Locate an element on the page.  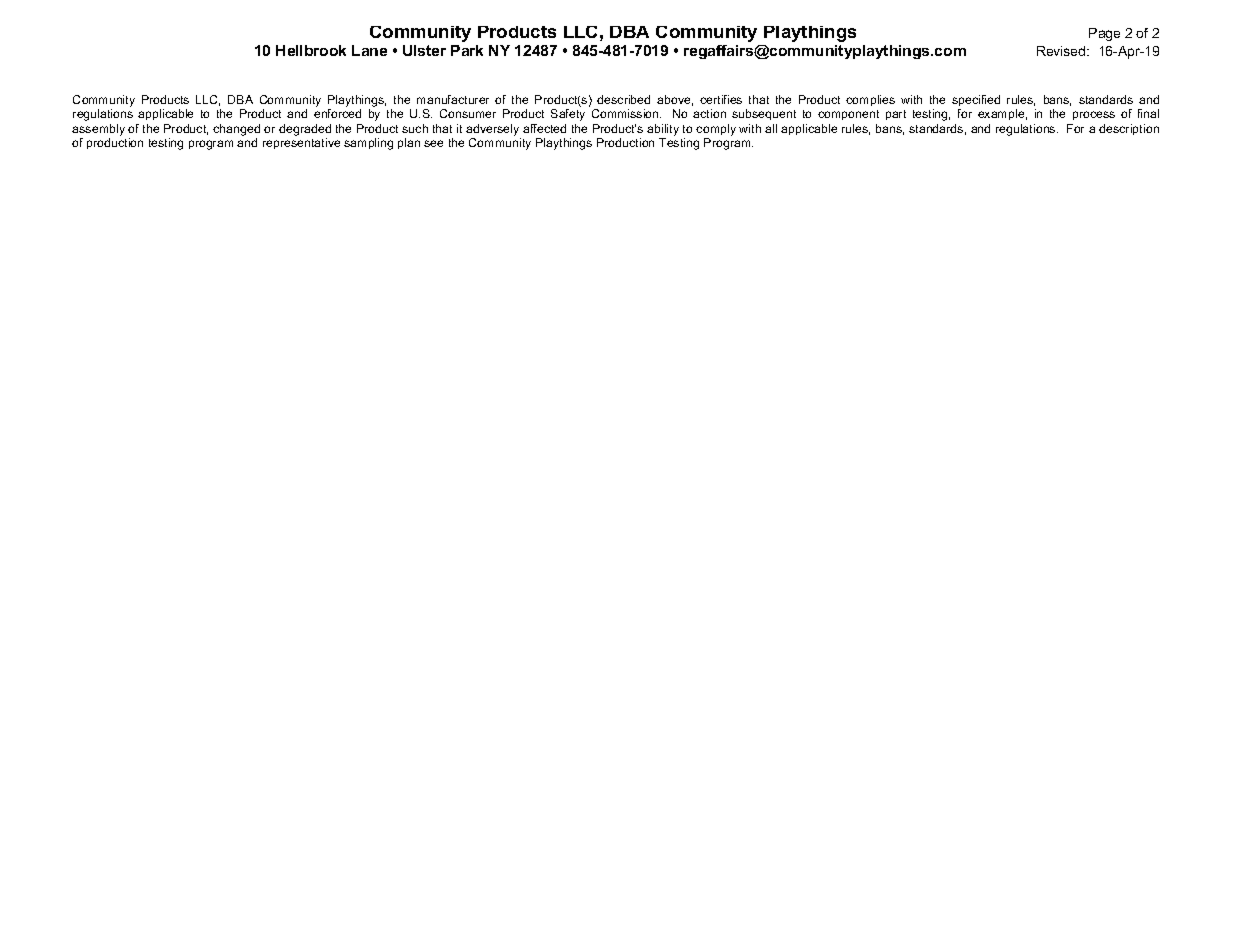
representative is located at coordinates (301, 143).
